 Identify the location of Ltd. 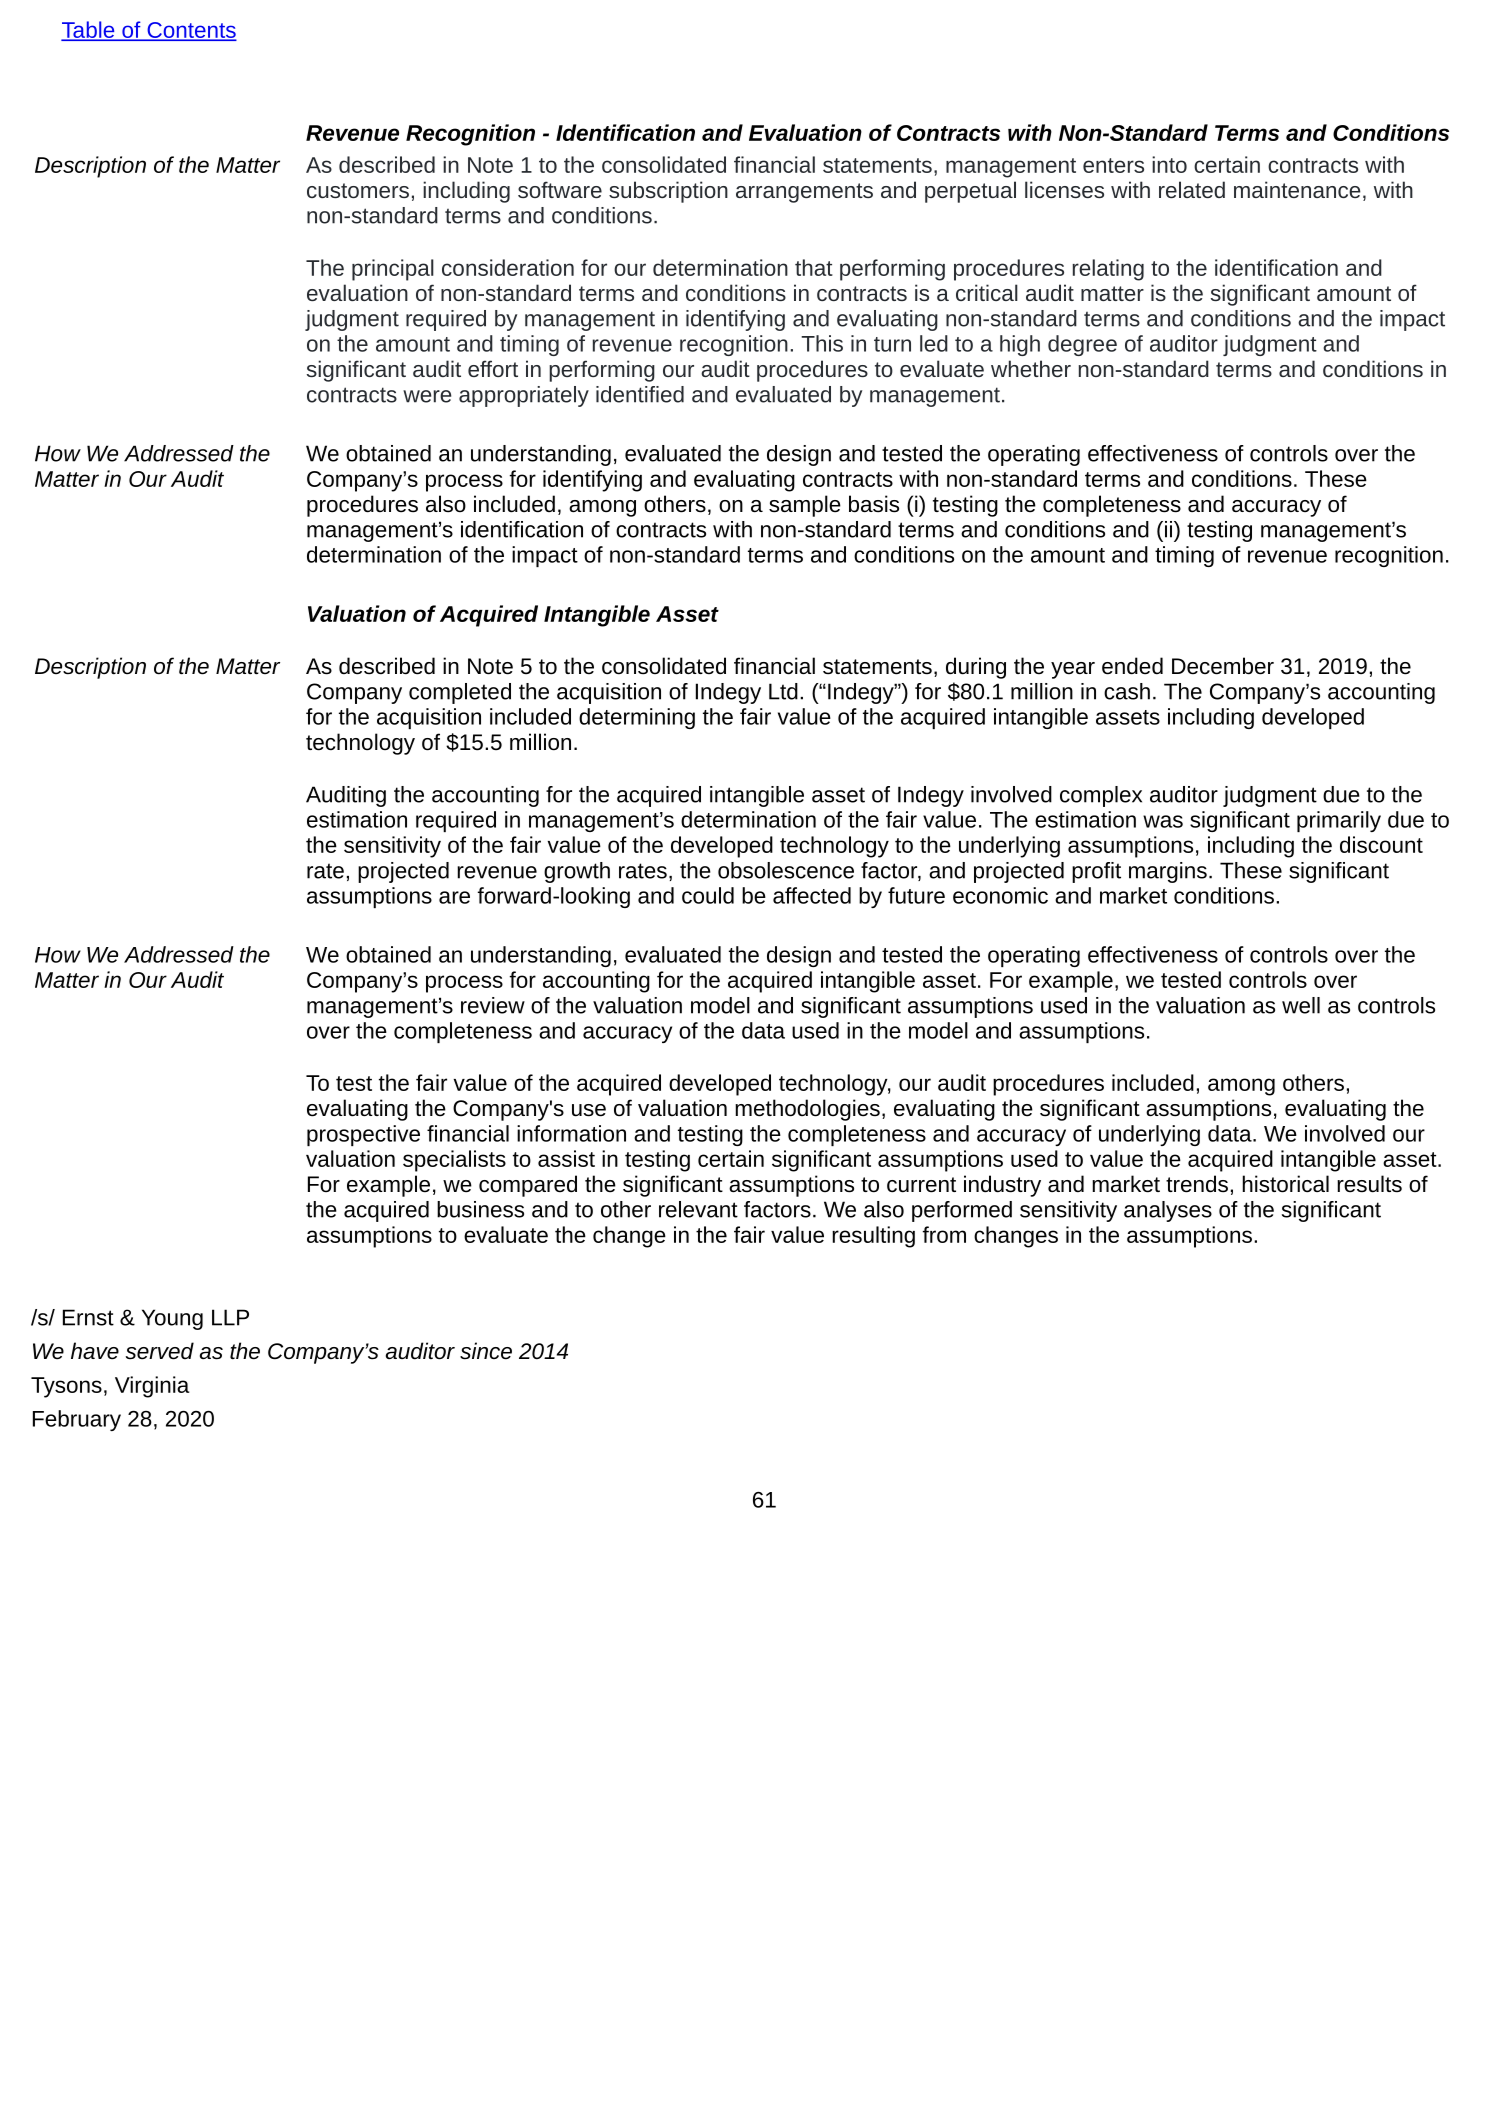
(783, 691).
